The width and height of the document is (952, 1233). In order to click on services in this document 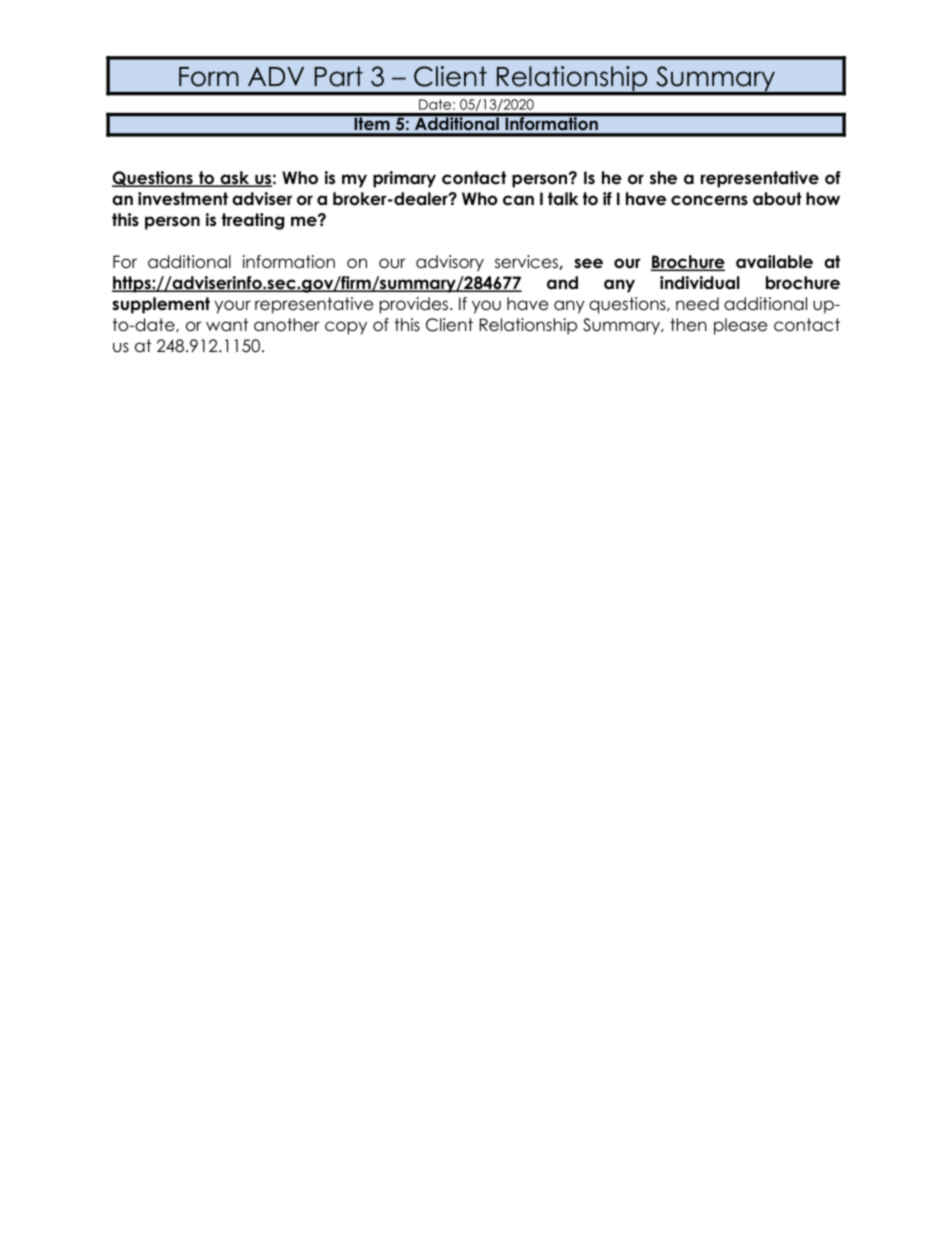, I will do `click(527, 262)`.
